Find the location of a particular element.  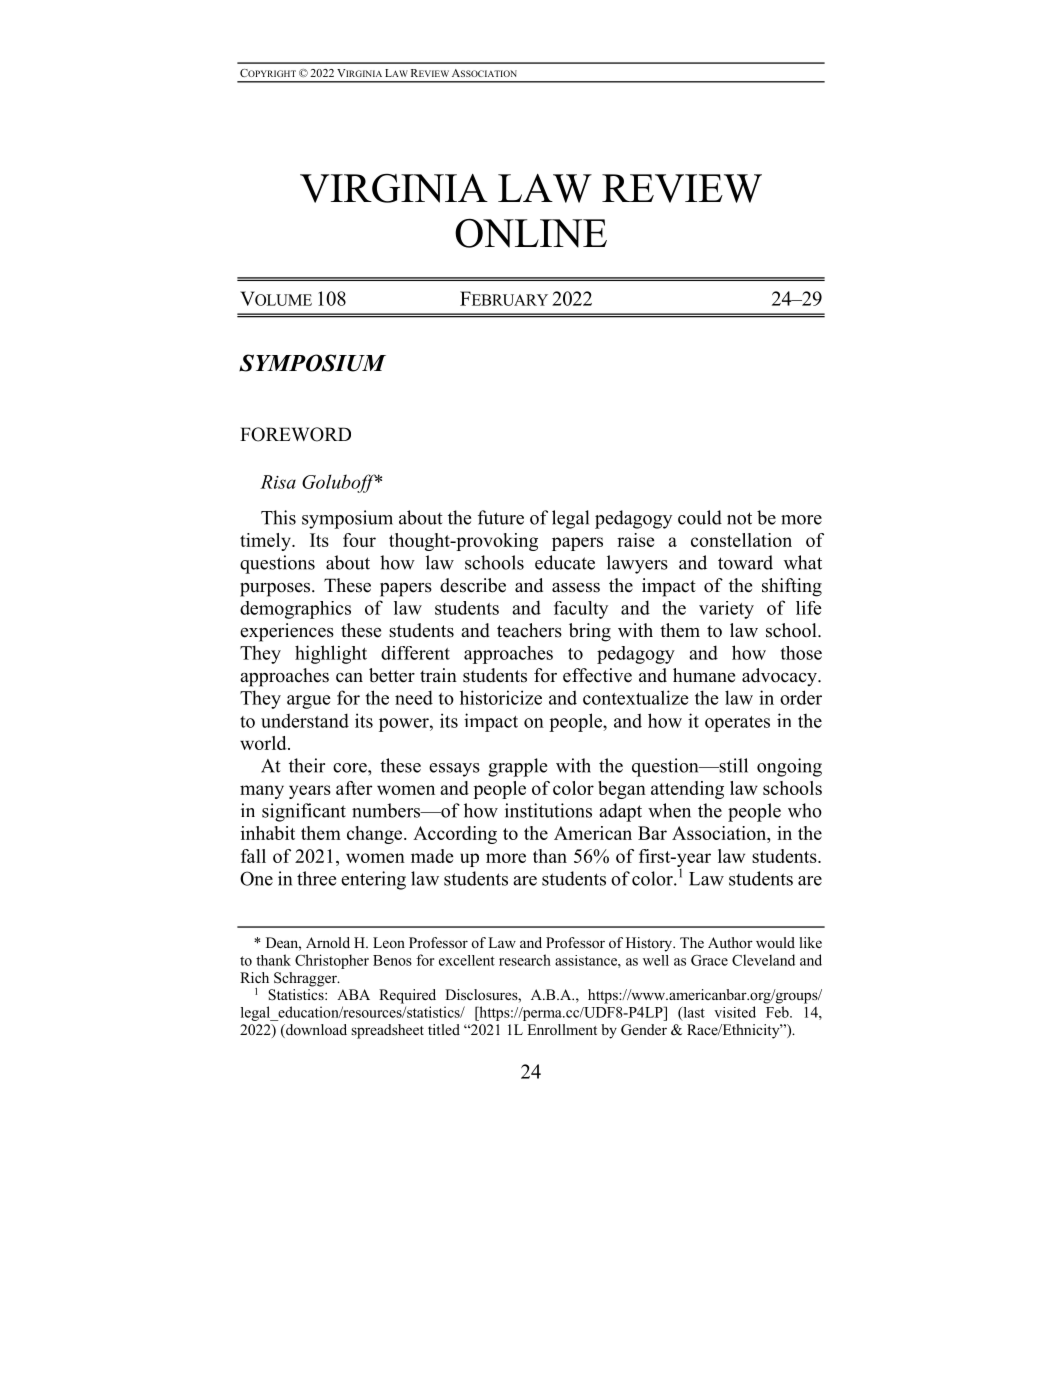

not is located at coordinates (739, 518).
